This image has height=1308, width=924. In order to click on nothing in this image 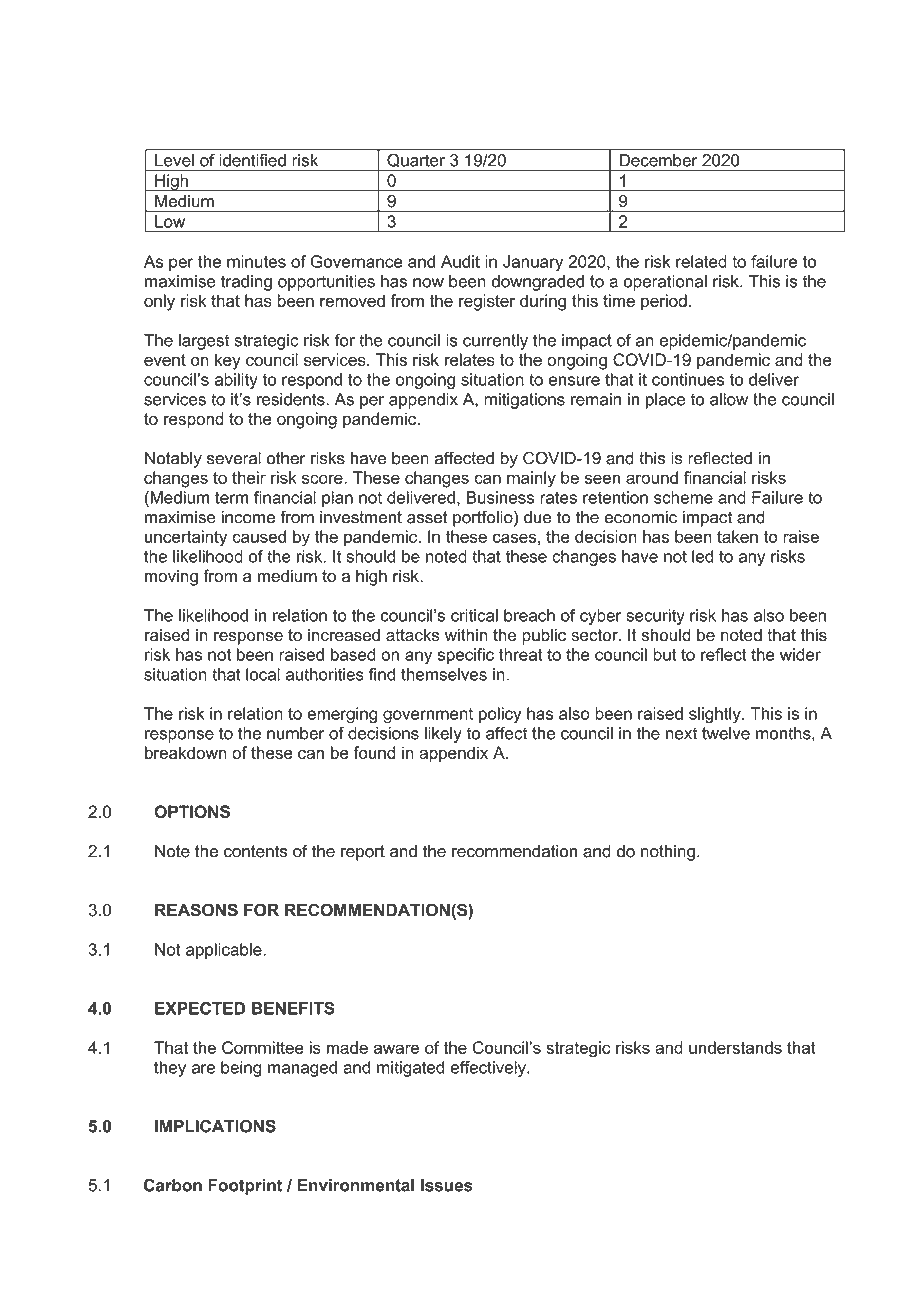, I will do `click(668, 853)`.
